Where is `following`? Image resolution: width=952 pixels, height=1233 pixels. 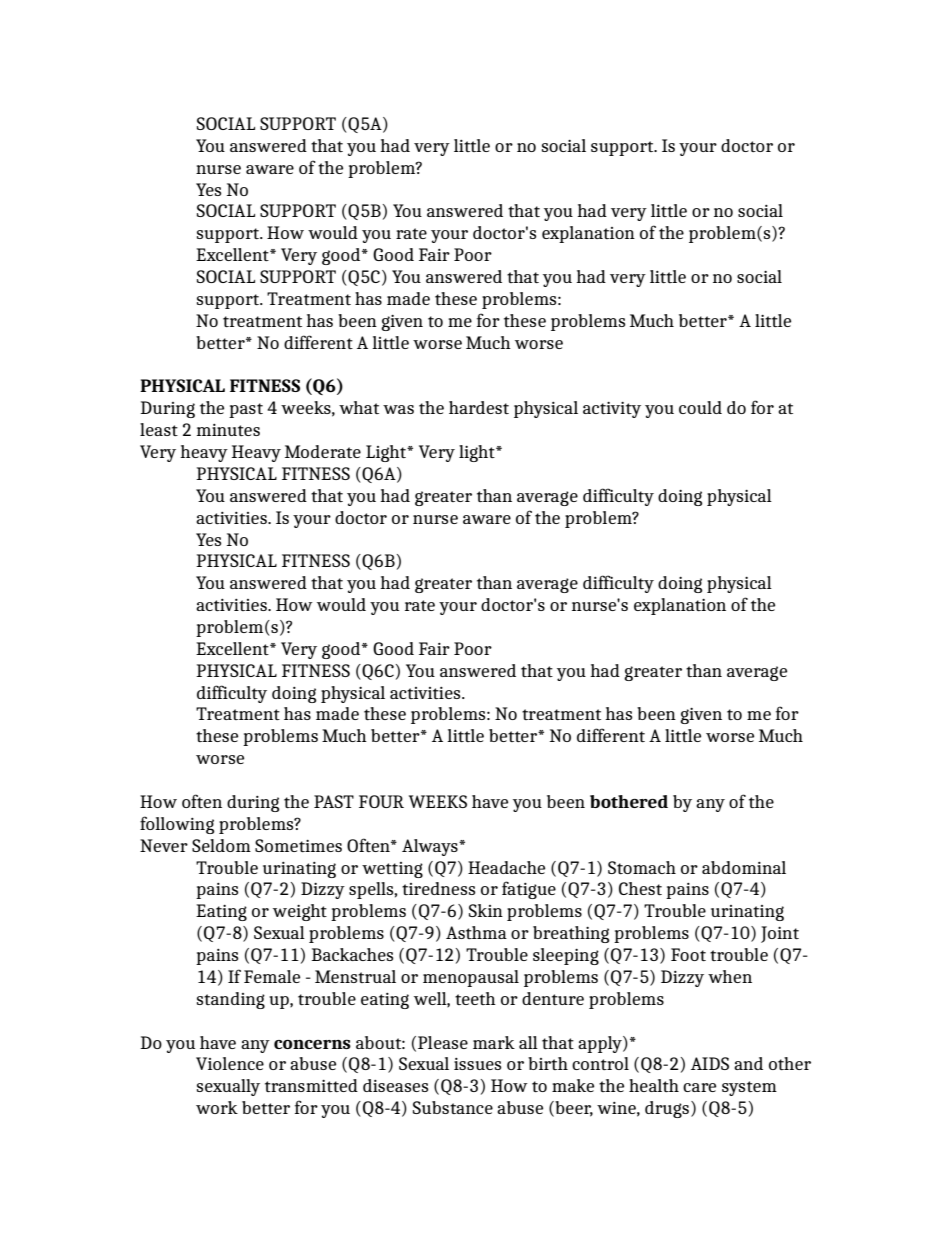
following is located at coordinates (177, 825).
